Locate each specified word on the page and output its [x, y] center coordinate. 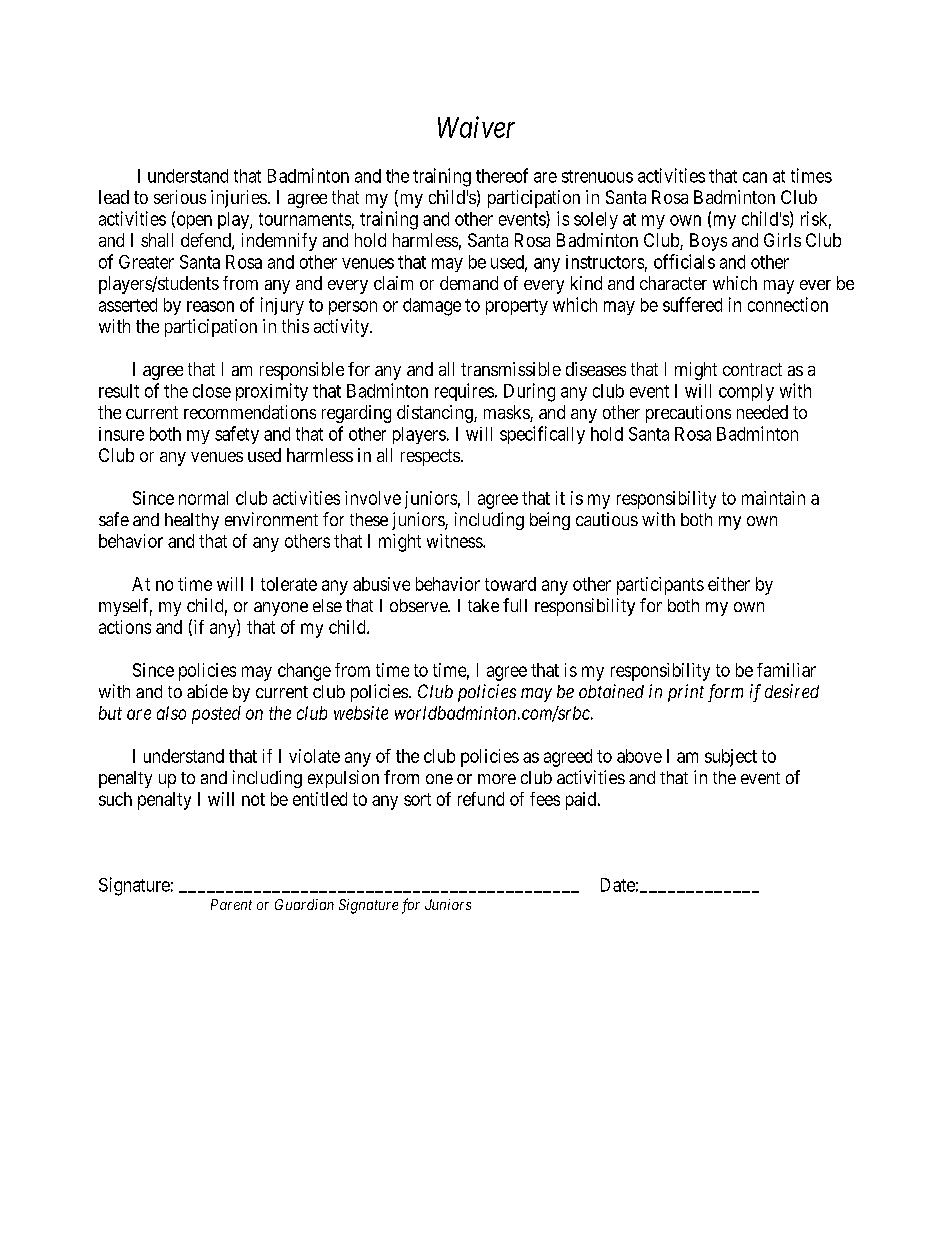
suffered [692, 304]
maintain [773, 498]
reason [210, 306]
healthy [192, 521]
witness [455, 541]
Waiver [476, 127]
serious [180, 197]
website [361, 713]
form [725, 693]
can [755, 177]
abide [207, 691]
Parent [231, 904]
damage [432, 307]
